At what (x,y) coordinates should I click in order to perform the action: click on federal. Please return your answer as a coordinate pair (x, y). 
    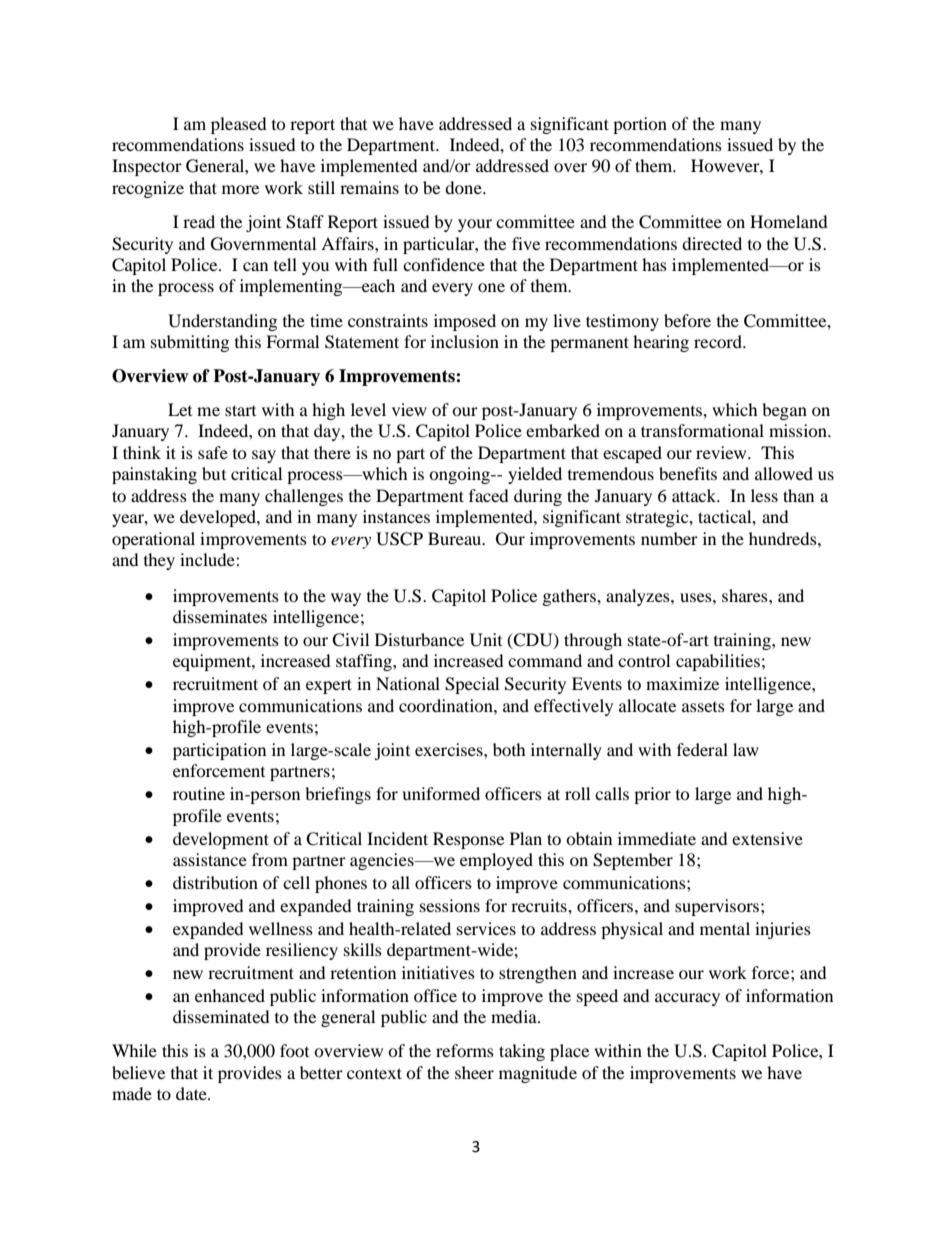
    Looking at the image, I should click on (702, 749).
